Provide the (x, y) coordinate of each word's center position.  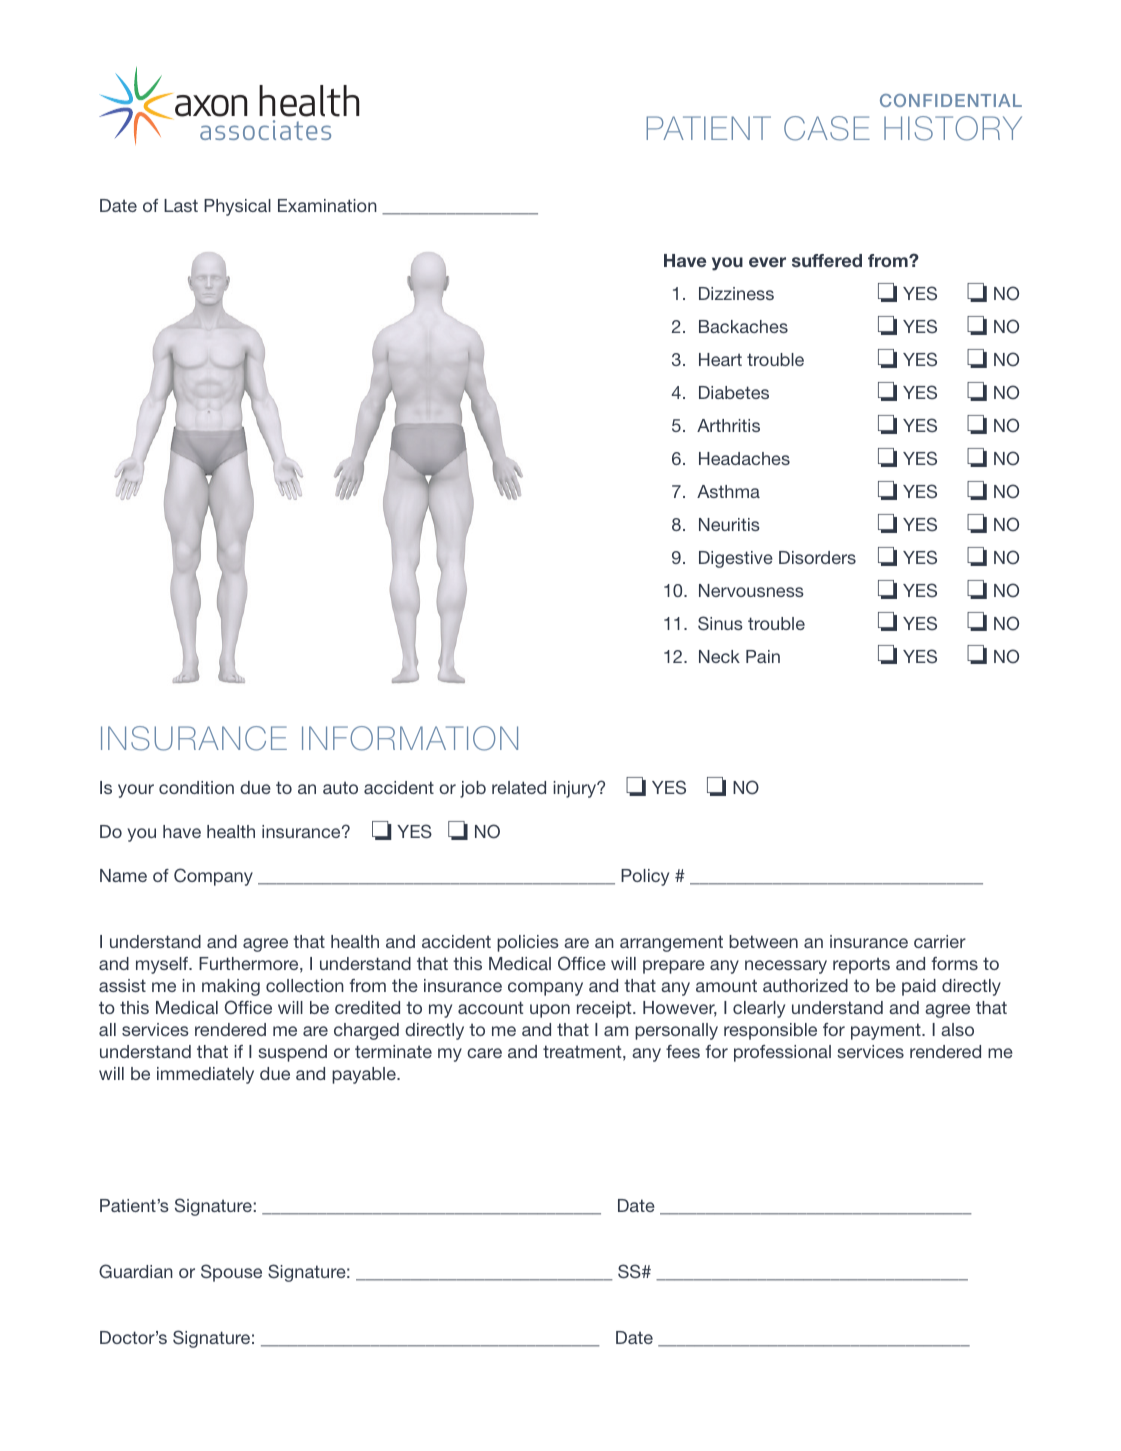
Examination (327, 205)
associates (265, 130)
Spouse (231, 1273)
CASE (827, 128)
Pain (763, 656)
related (519, 787)
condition (196, 787)
